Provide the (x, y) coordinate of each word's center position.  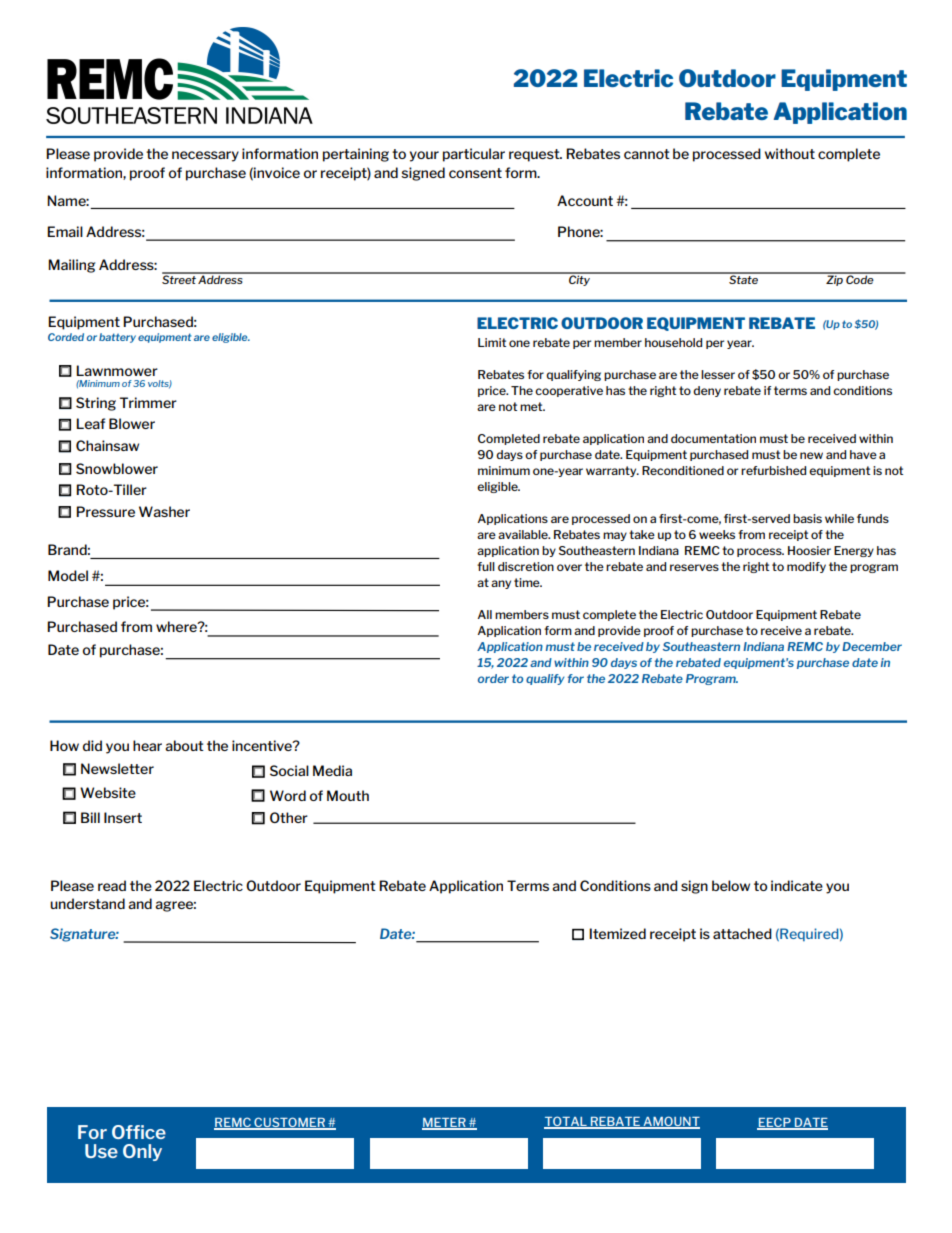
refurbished (773, 470)
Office (139, 1132)
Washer (164, 511)
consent (475, 173)
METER (445, 1124)
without (790, 153)
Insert (123, 817)
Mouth (348, 795)
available (524, 534)
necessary (205, 156)
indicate (797, 885)
